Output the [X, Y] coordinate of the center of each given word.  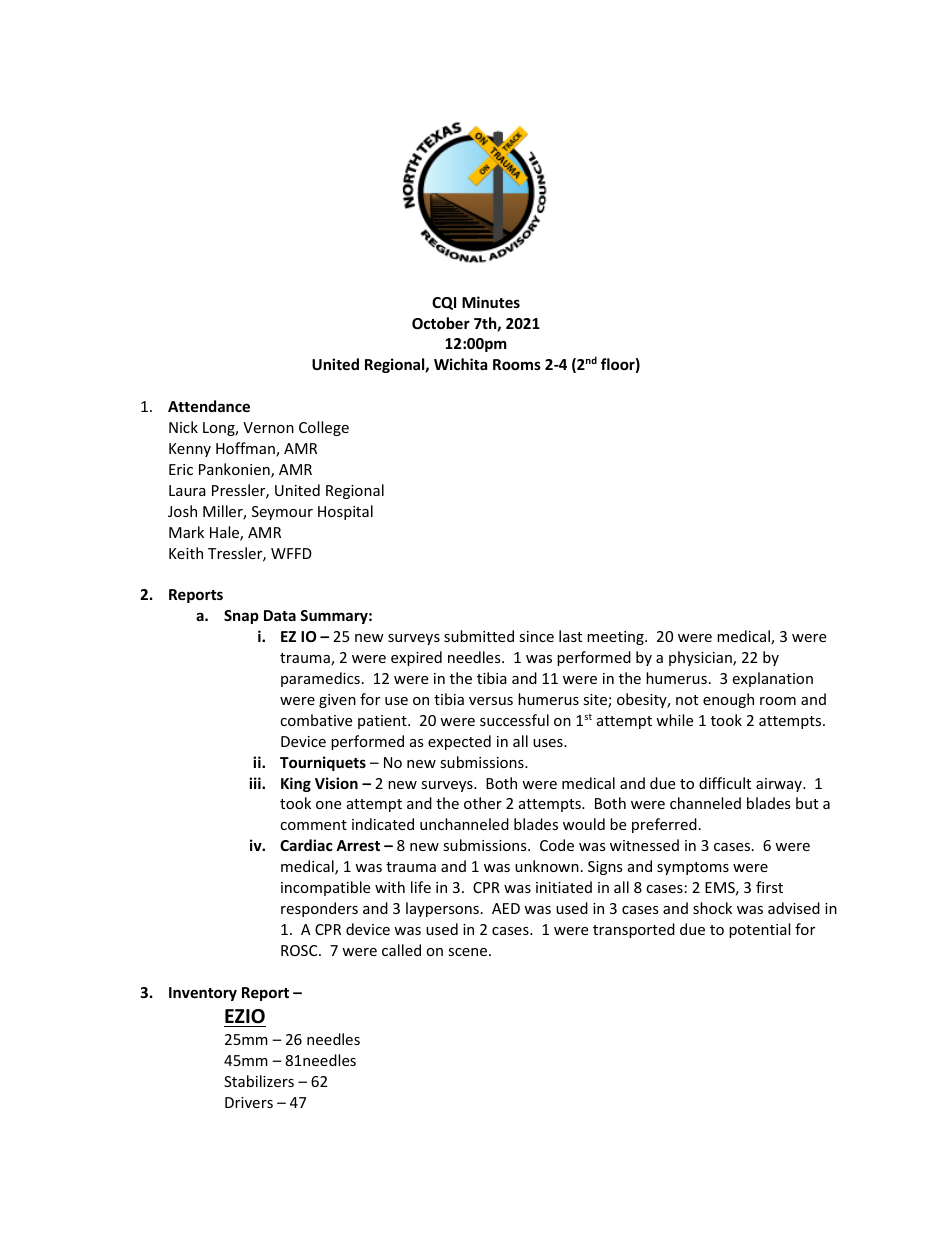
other [483, 803]
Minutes [491, 302]
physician [701, 658]
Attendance [209, 406]
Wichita [460, 364]
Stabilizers [259, 1081]
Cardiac [306, 845]
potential [759, 930]
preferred [664, 825]
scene [467, 952]
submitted [479, 636]
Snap [241, 617]
